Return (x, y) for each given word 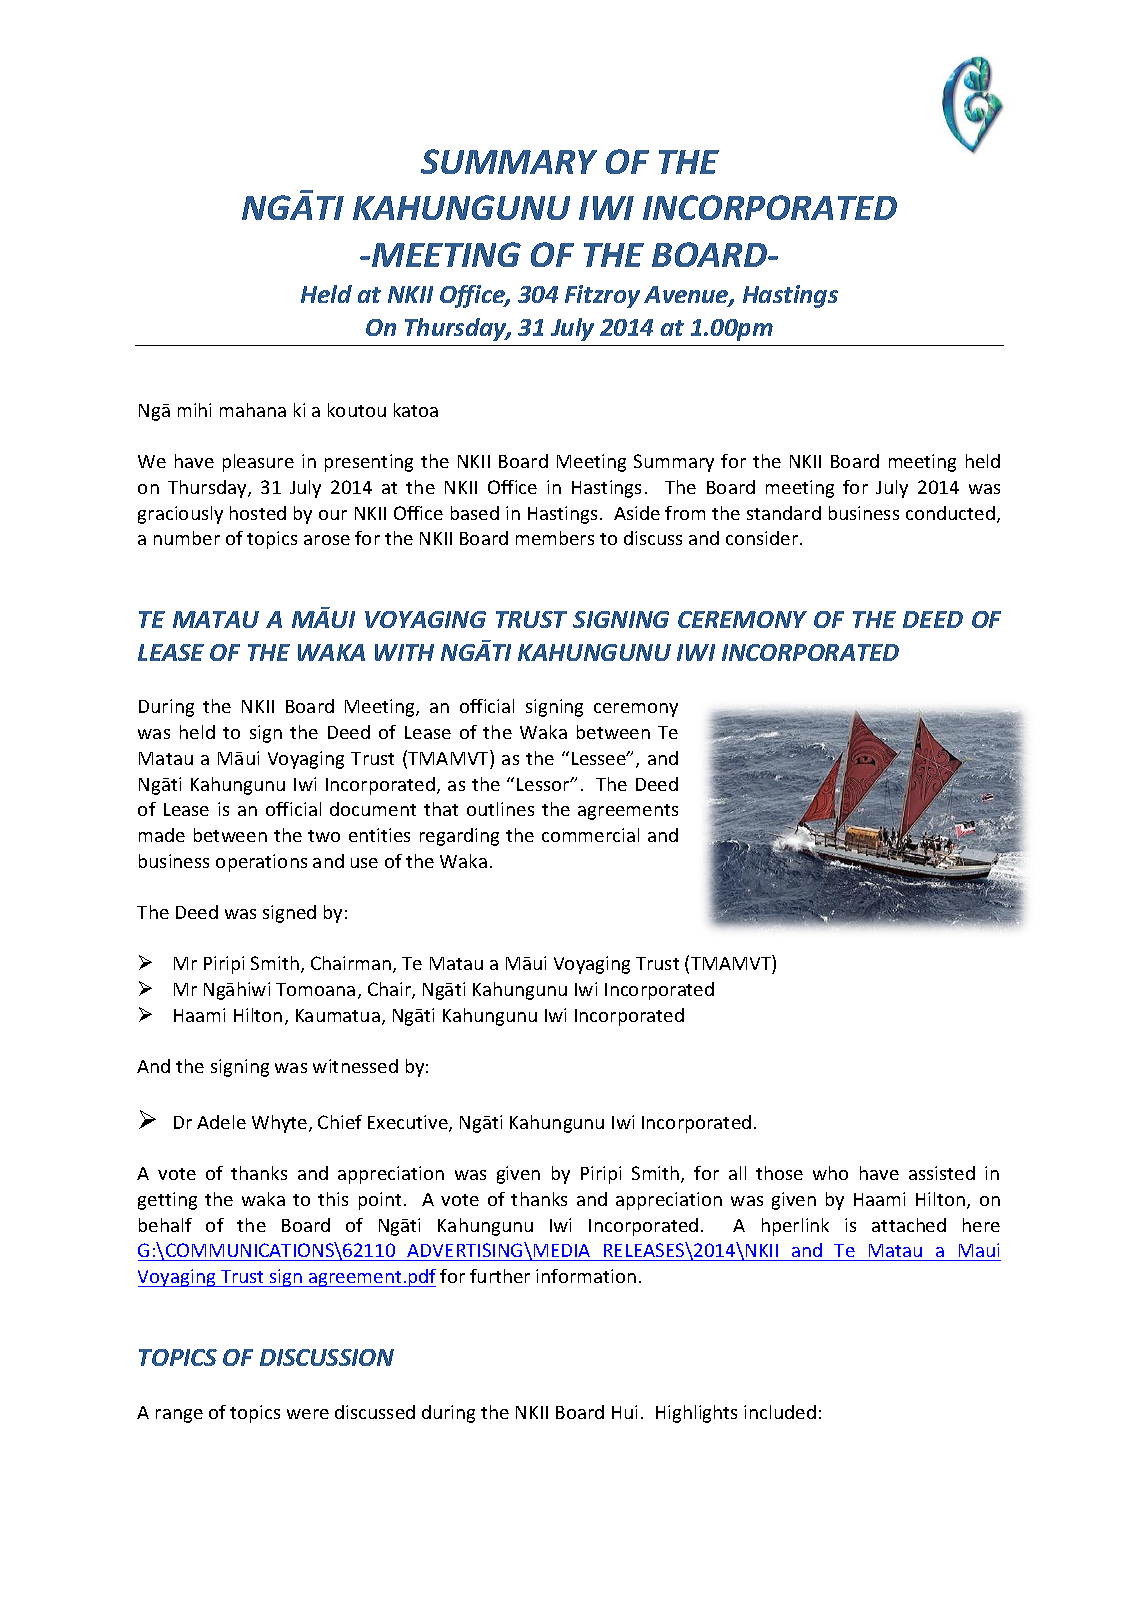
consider (763, 538)
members (555, 538)
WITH (404, 652)
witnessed (355, 1066)
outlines (500, 809)
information (586, 1276)
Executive (409, 1123)
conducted (950, 513)
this (333, 1199)
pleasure (258, 463)
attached (909, 1225)
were (308, 1414)
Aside (637, 513)
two (324, 836)
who (830, 1173)
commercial (590, 835)
